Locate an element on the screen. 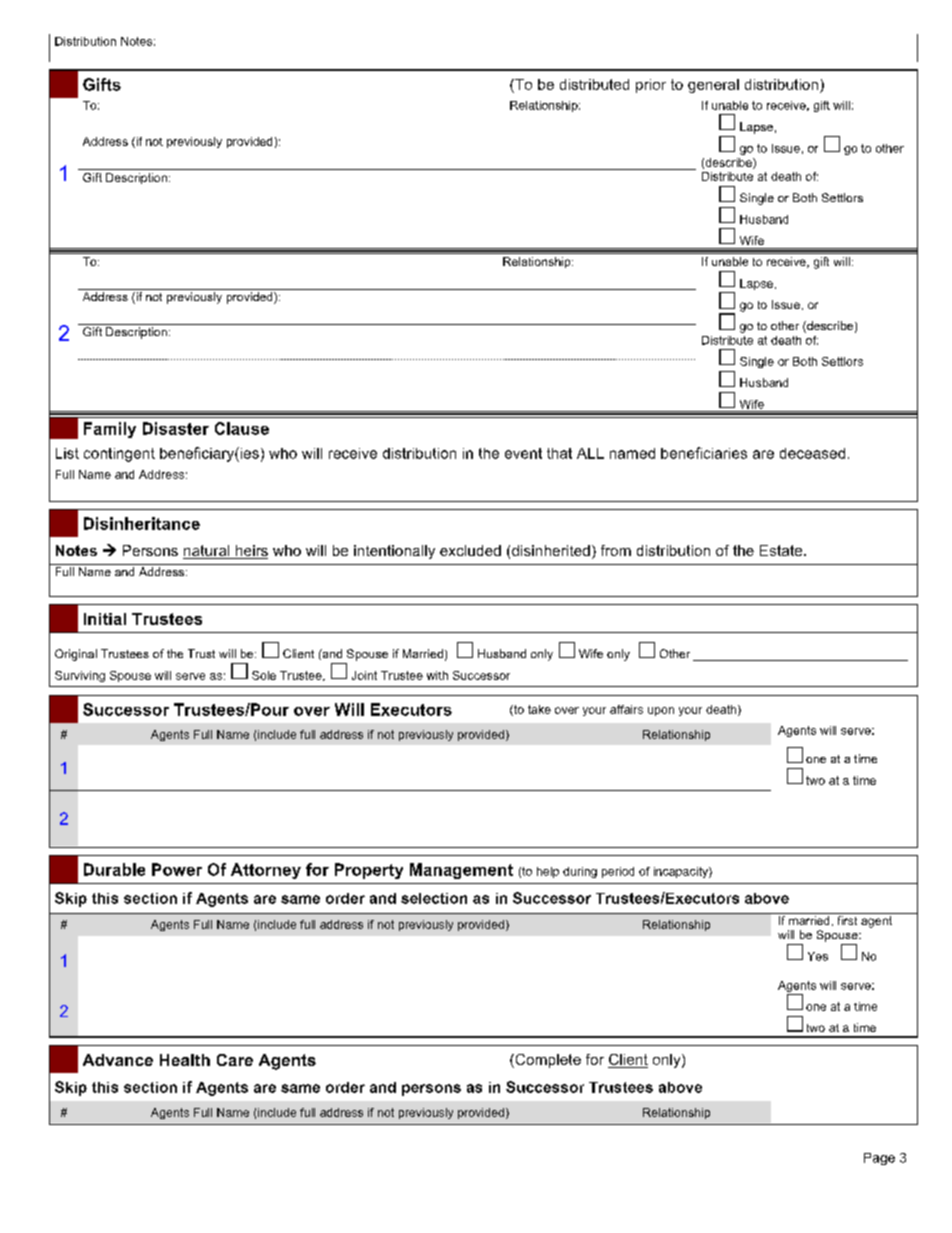 The image size is (952, 1233). prior is located at coordinates (651, 86).
